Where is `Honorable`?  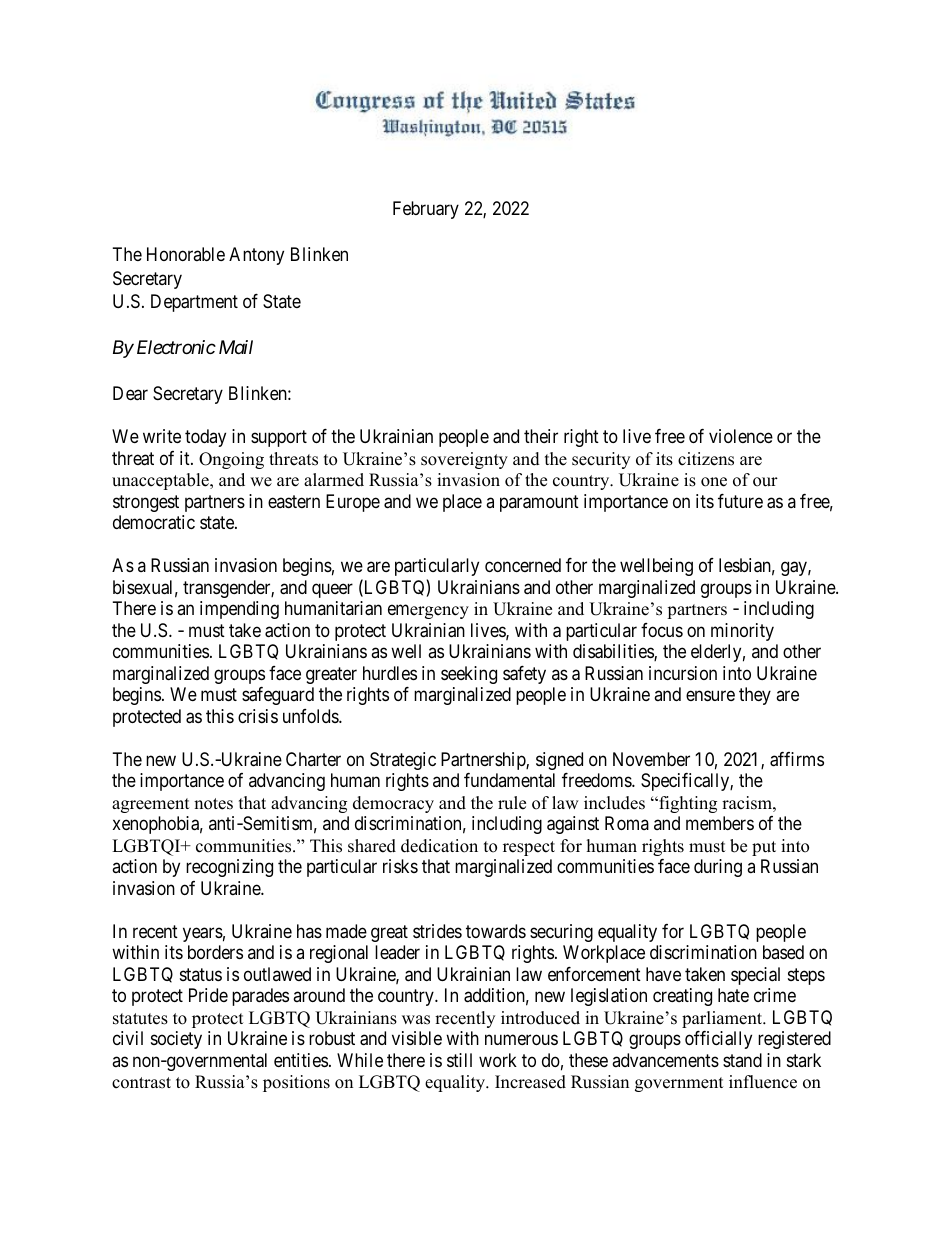 Honorable is located at coordinates (186, 254).
